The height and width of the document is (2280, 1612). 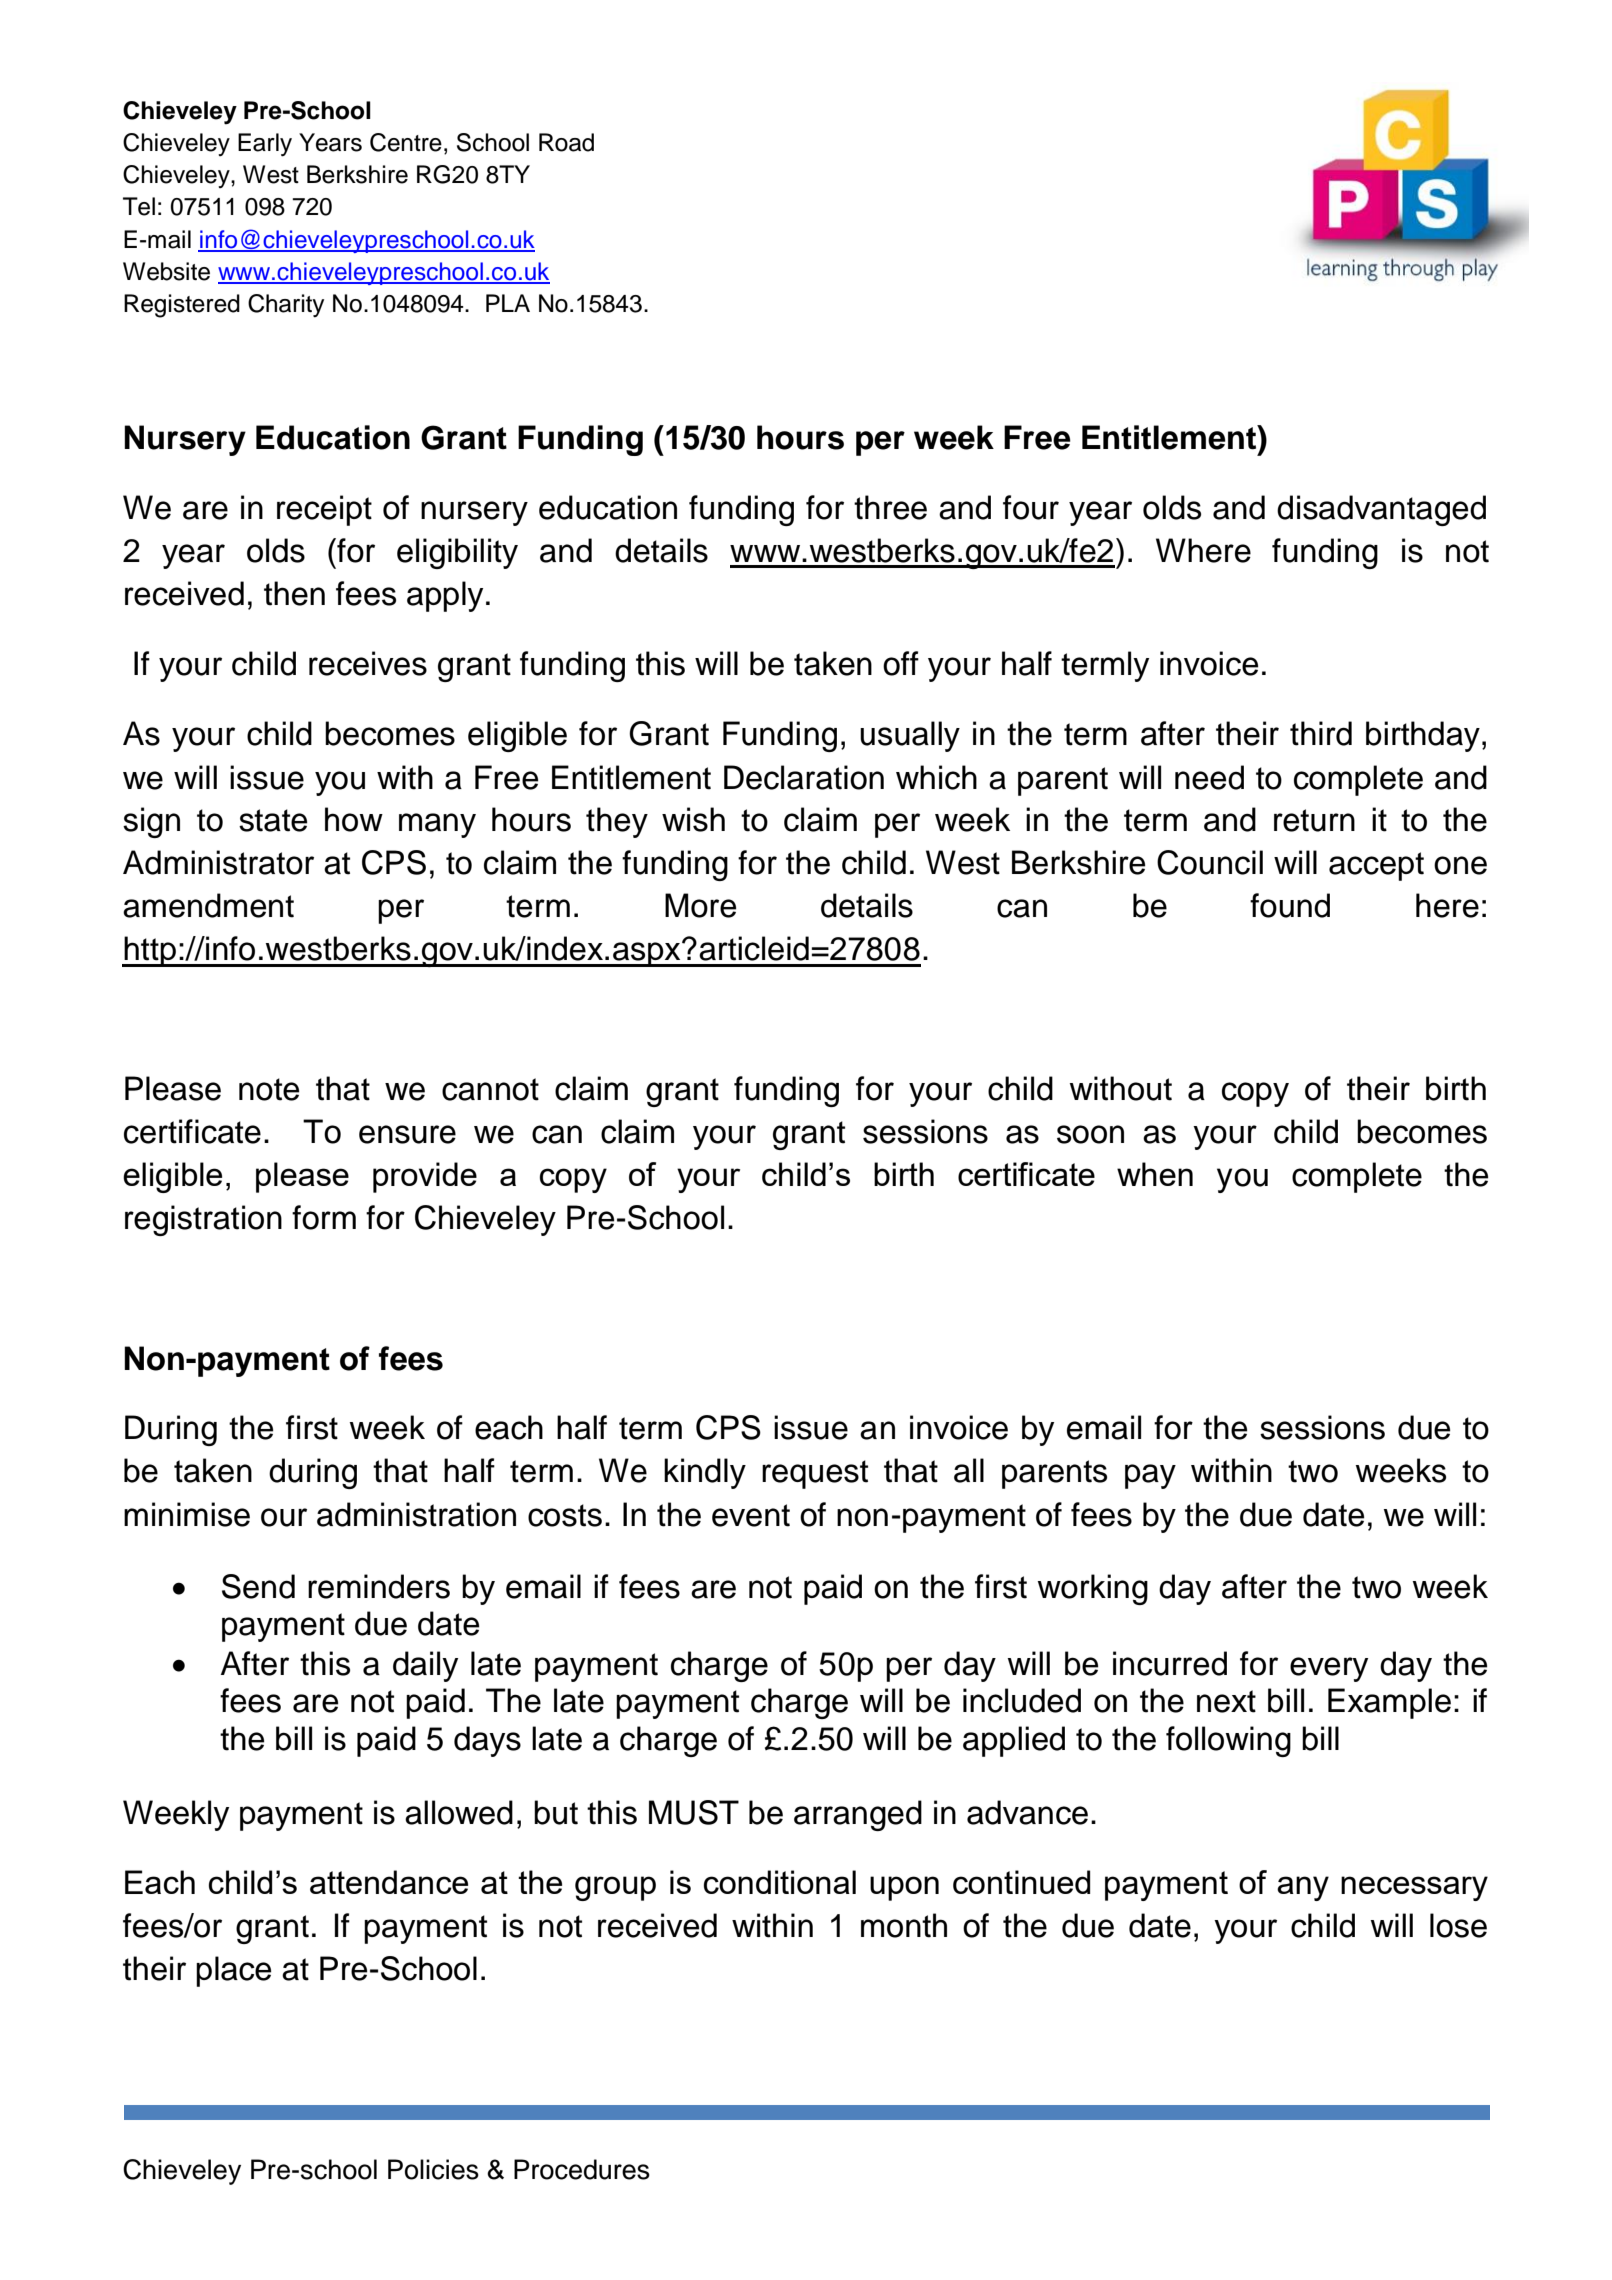 What do you see at coordinates (368, 663) in the document?
I see `receives` at bounding box center [368, 663].
